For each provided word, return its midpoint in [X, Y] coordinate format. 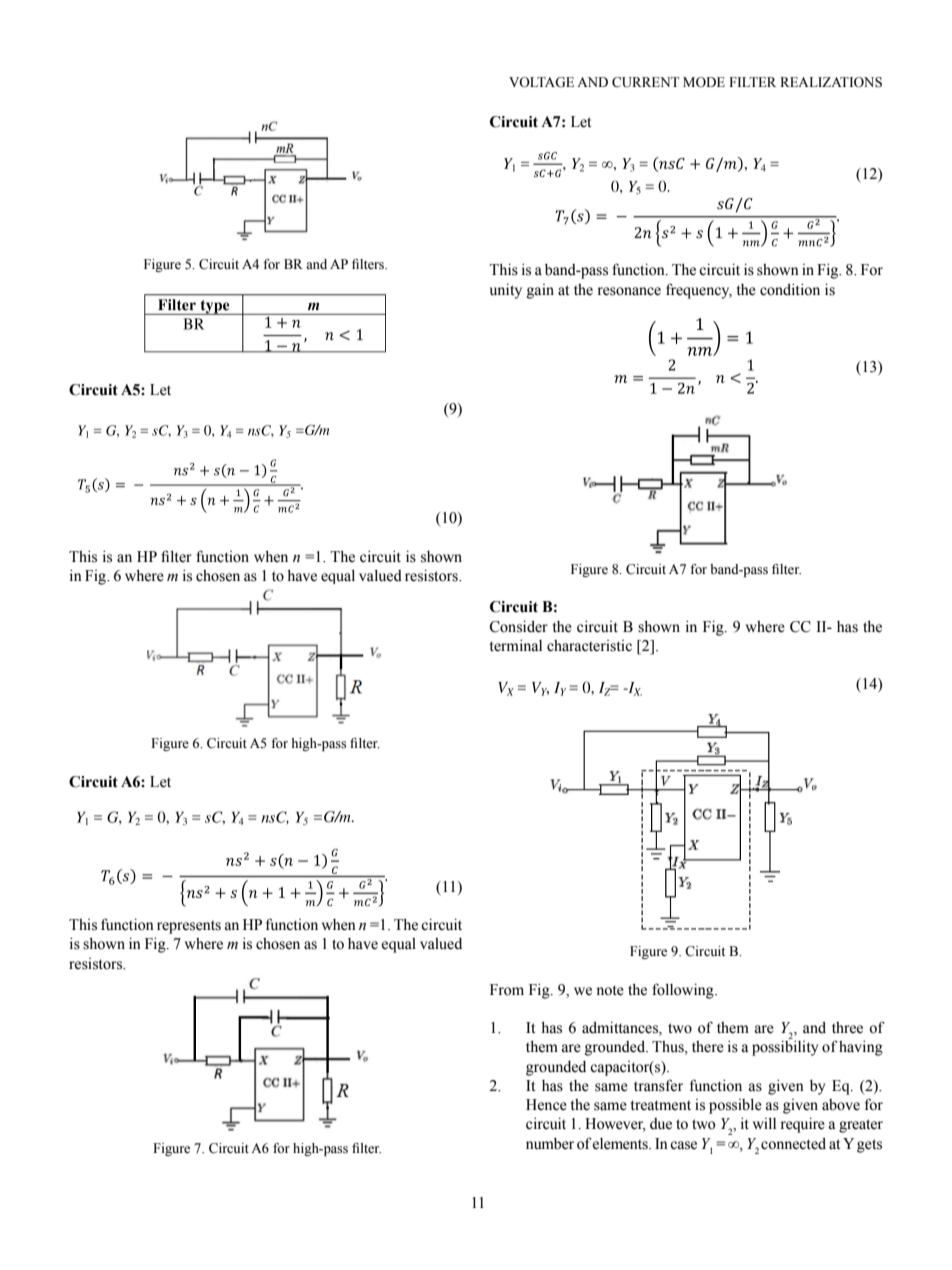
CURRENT [645, 82]
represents [189, 927]
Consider [518, 626]
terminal [516, 645]
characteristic [589, 646]
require [802, 1125]
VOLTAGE [541, 82]
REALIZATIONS [831, 82]
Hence [546, 1105]
